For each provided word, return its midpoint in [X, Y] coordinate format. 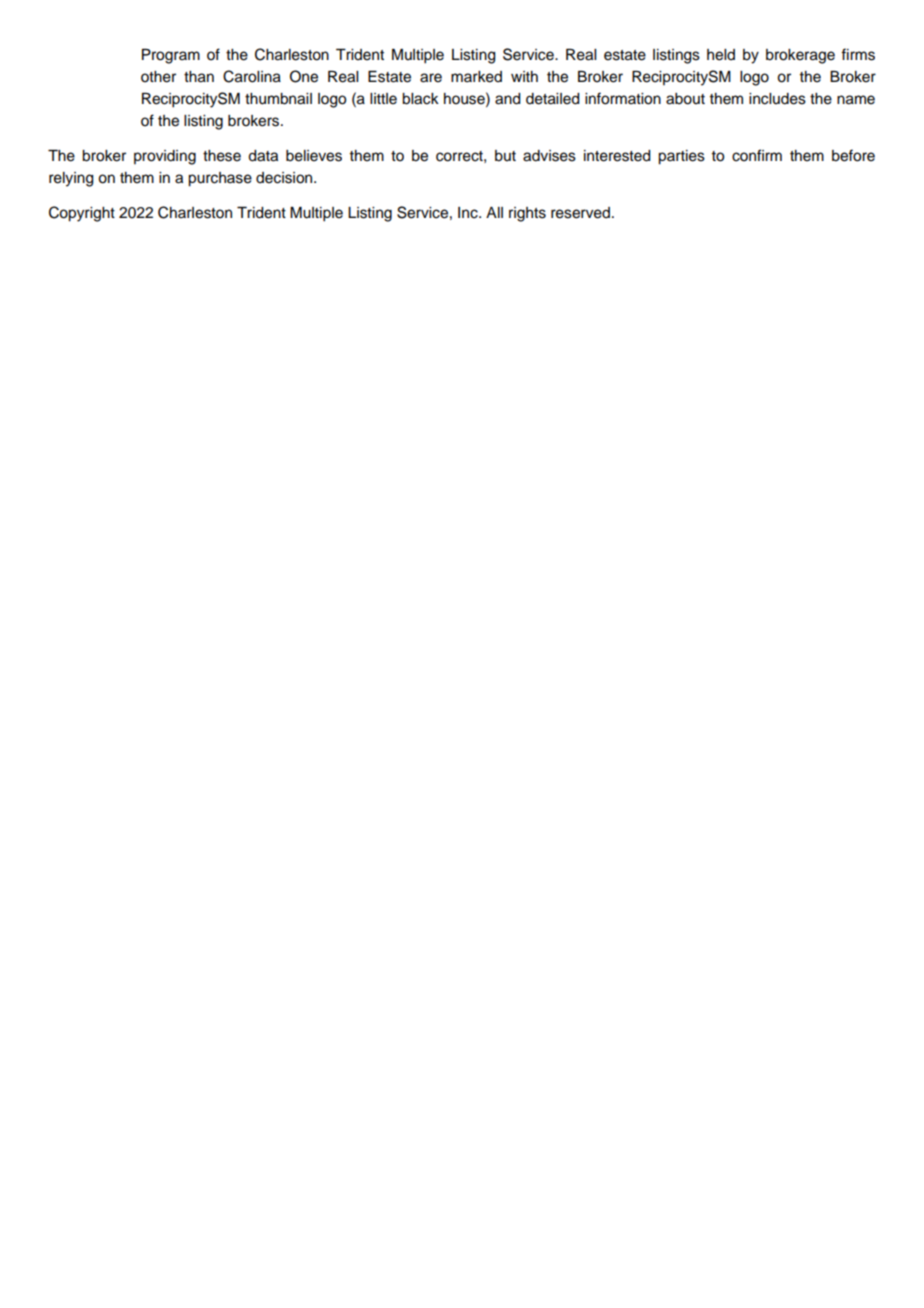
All [494, 212]
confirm [757, 155]
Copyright [82, 214]
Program [171, 56]
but [505, 156]
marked [476, 77]
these [222, 156]
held [721, 55]
